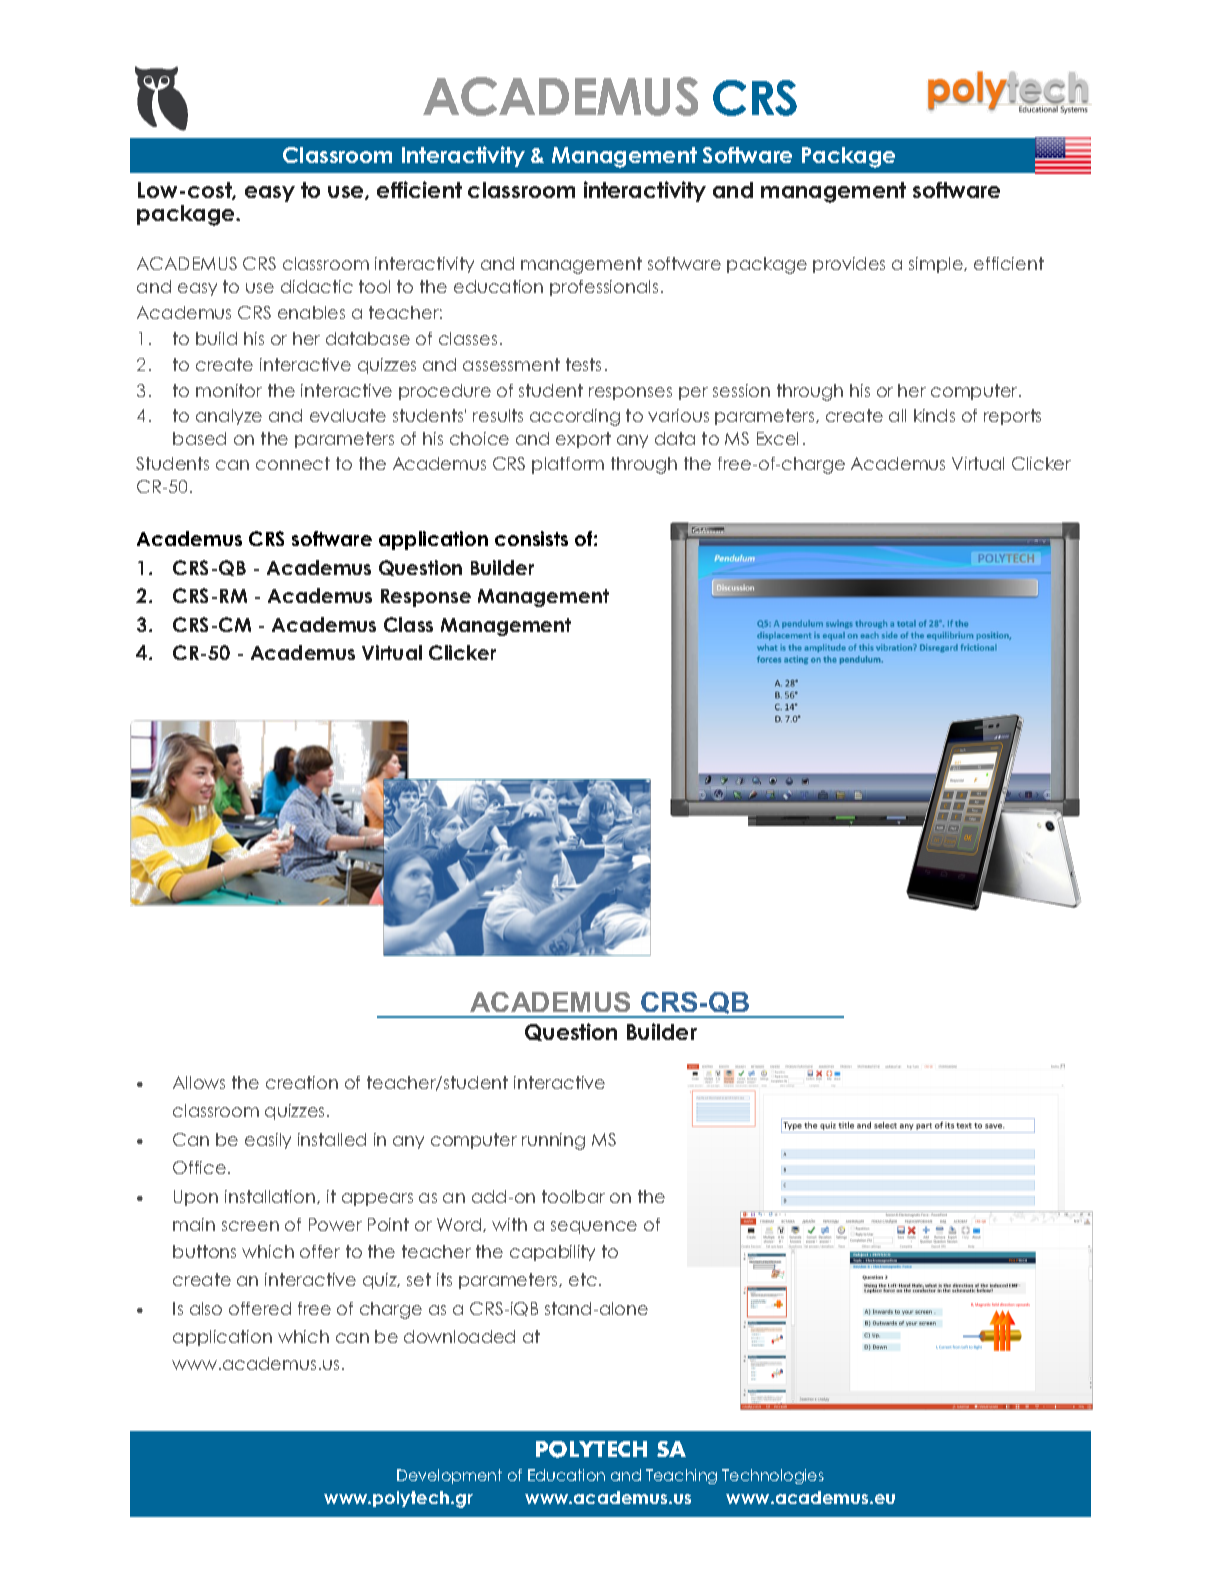  What do you see at coordinates (594, 1227) in the screenshot?
I see `sequence` at bounding box center [594, 1227].
